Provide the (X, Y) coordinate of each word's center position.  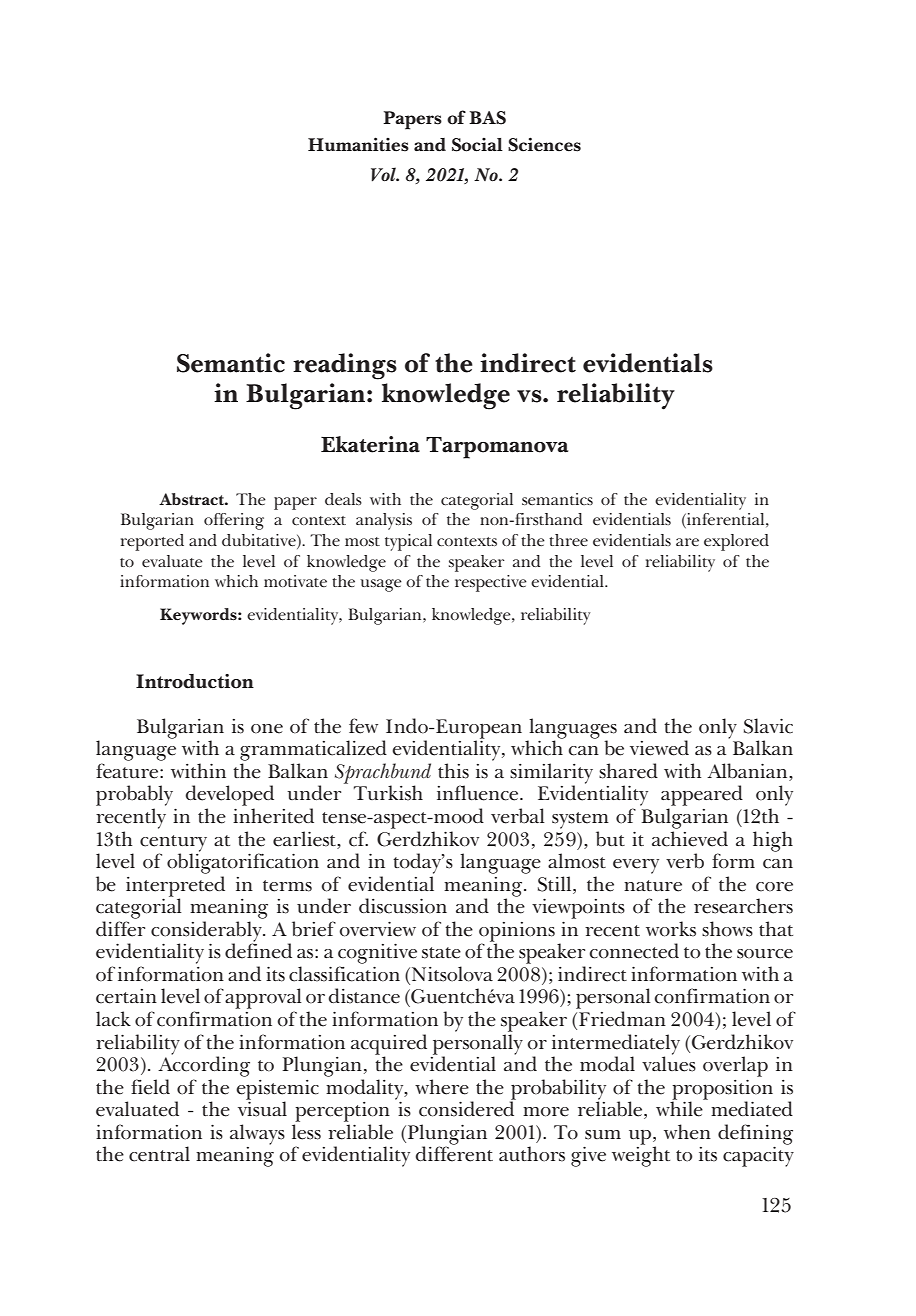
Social (477, 144)
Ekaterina (370, 444)
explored (736, 542)
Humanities (358, 144)
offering (234, 521)
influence (479, 793)
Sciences (544, 144)
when (687, 1132)
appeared (702, 797)
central (159, 1154)
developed (230, 797)
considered (467, 1108)
